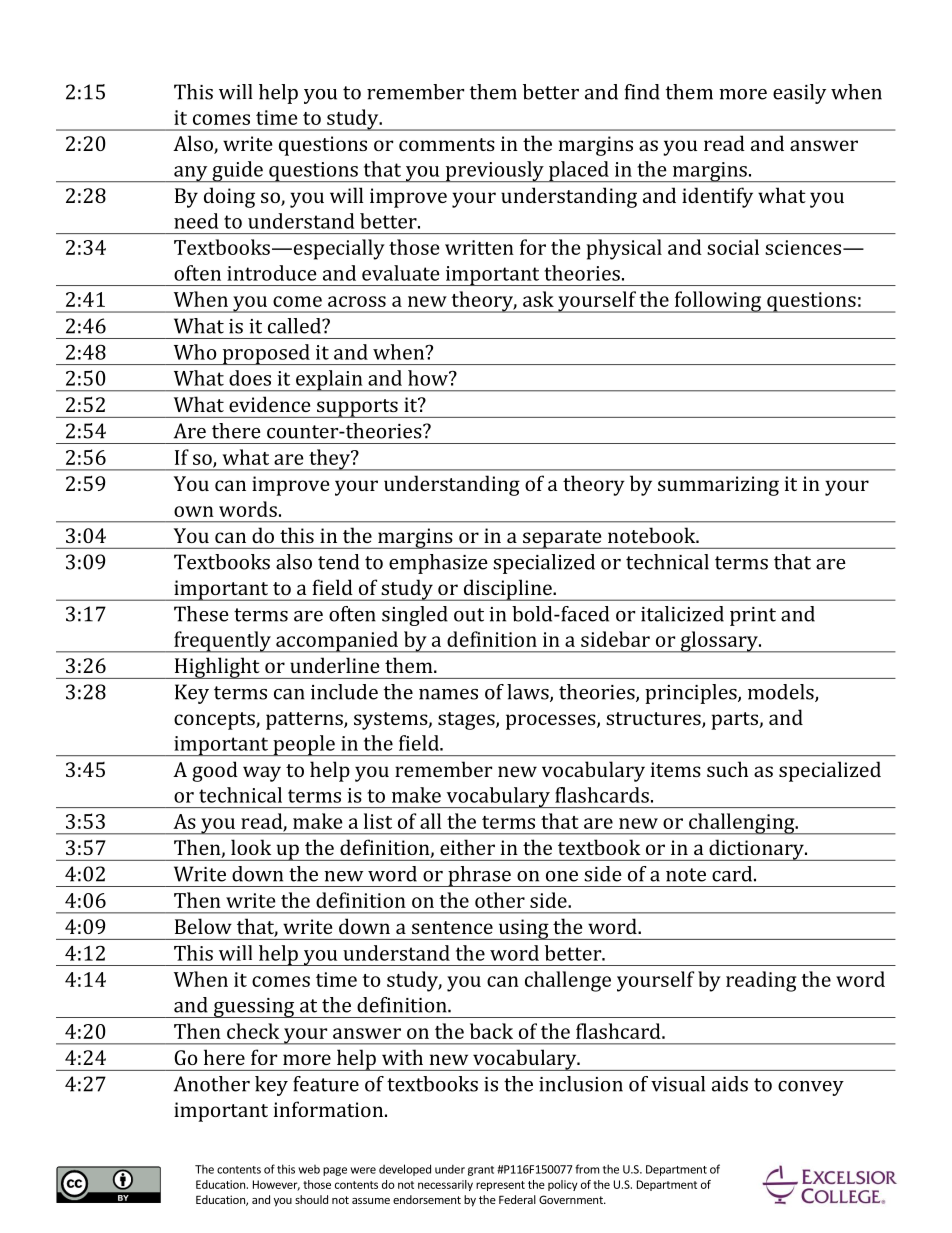 The image size is (952, 1233). Describe the element at coordinates (481, 1171) in the screenshot. I see `grant` at that location.
